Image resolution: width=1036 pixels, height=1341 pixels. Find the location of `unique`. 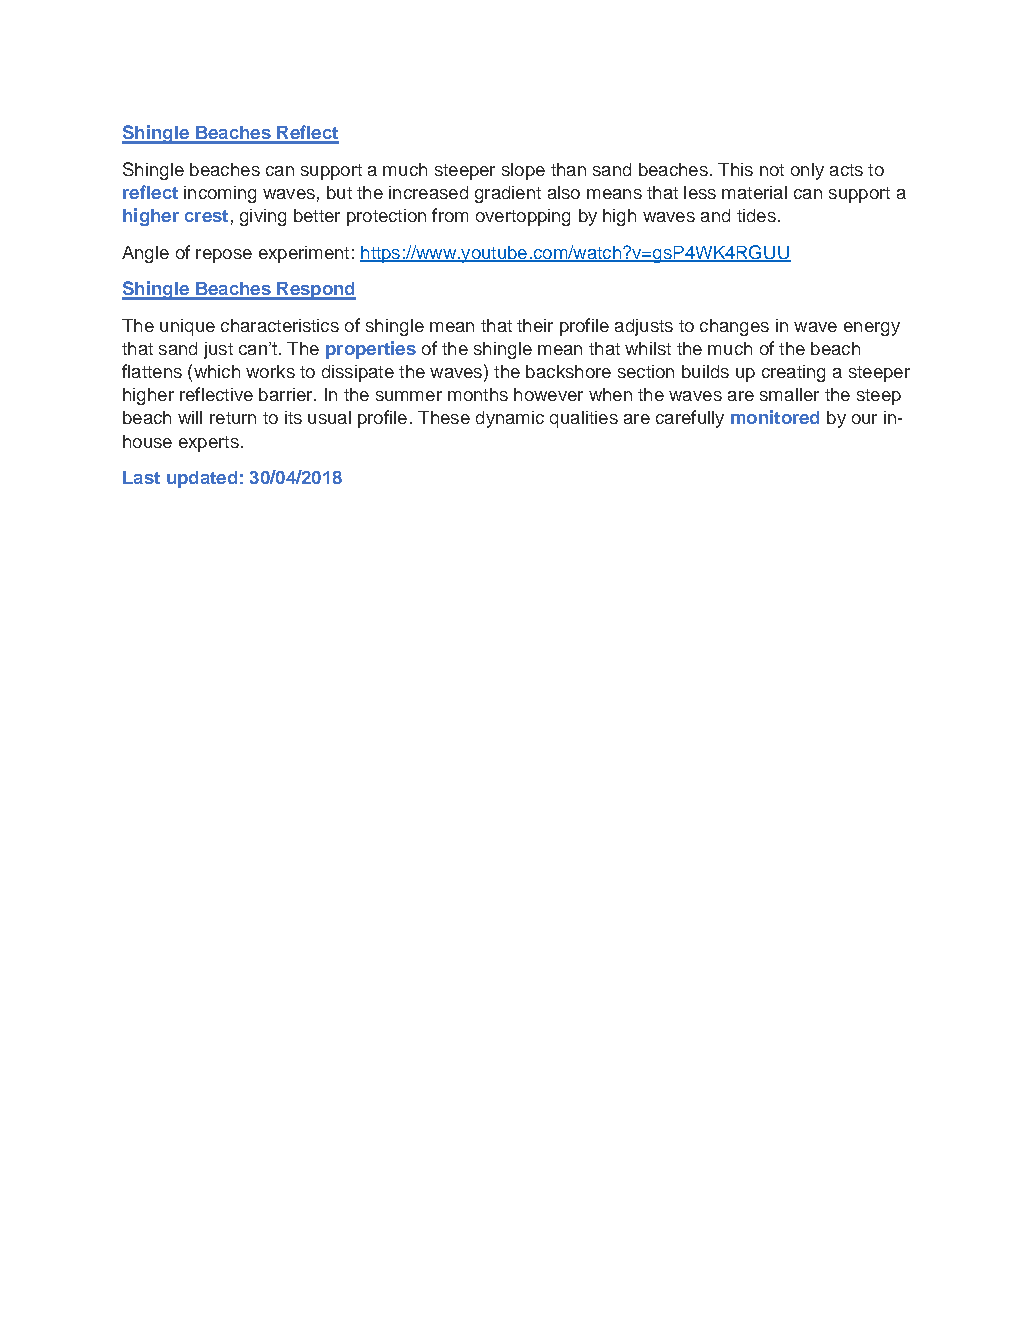

unique is located at coordinates (187, 327).
